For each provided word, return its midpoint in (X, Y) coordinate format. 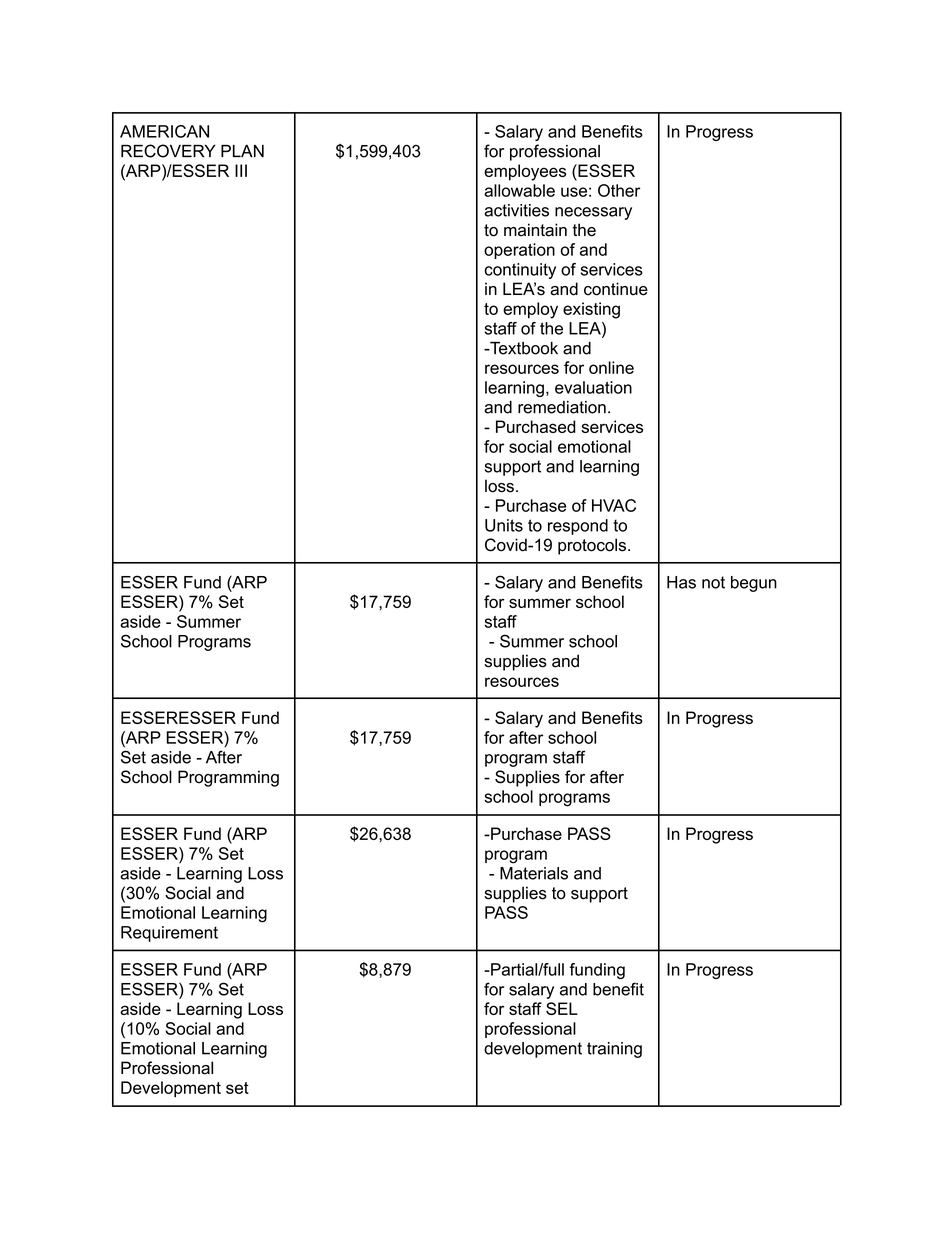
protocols (593, 546)
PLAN (242, 151)
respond (578, 527)
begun (754, 584)
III (241, 170)
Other (619, 190)
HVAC (614, 505)
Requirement (169, 934)
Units (504, 525)
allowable (519, 190)
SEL (562, 1008)
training (614, 1050)
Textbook (523, 348)
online (611, 367)
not (713, 582)
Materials (534, 873)
